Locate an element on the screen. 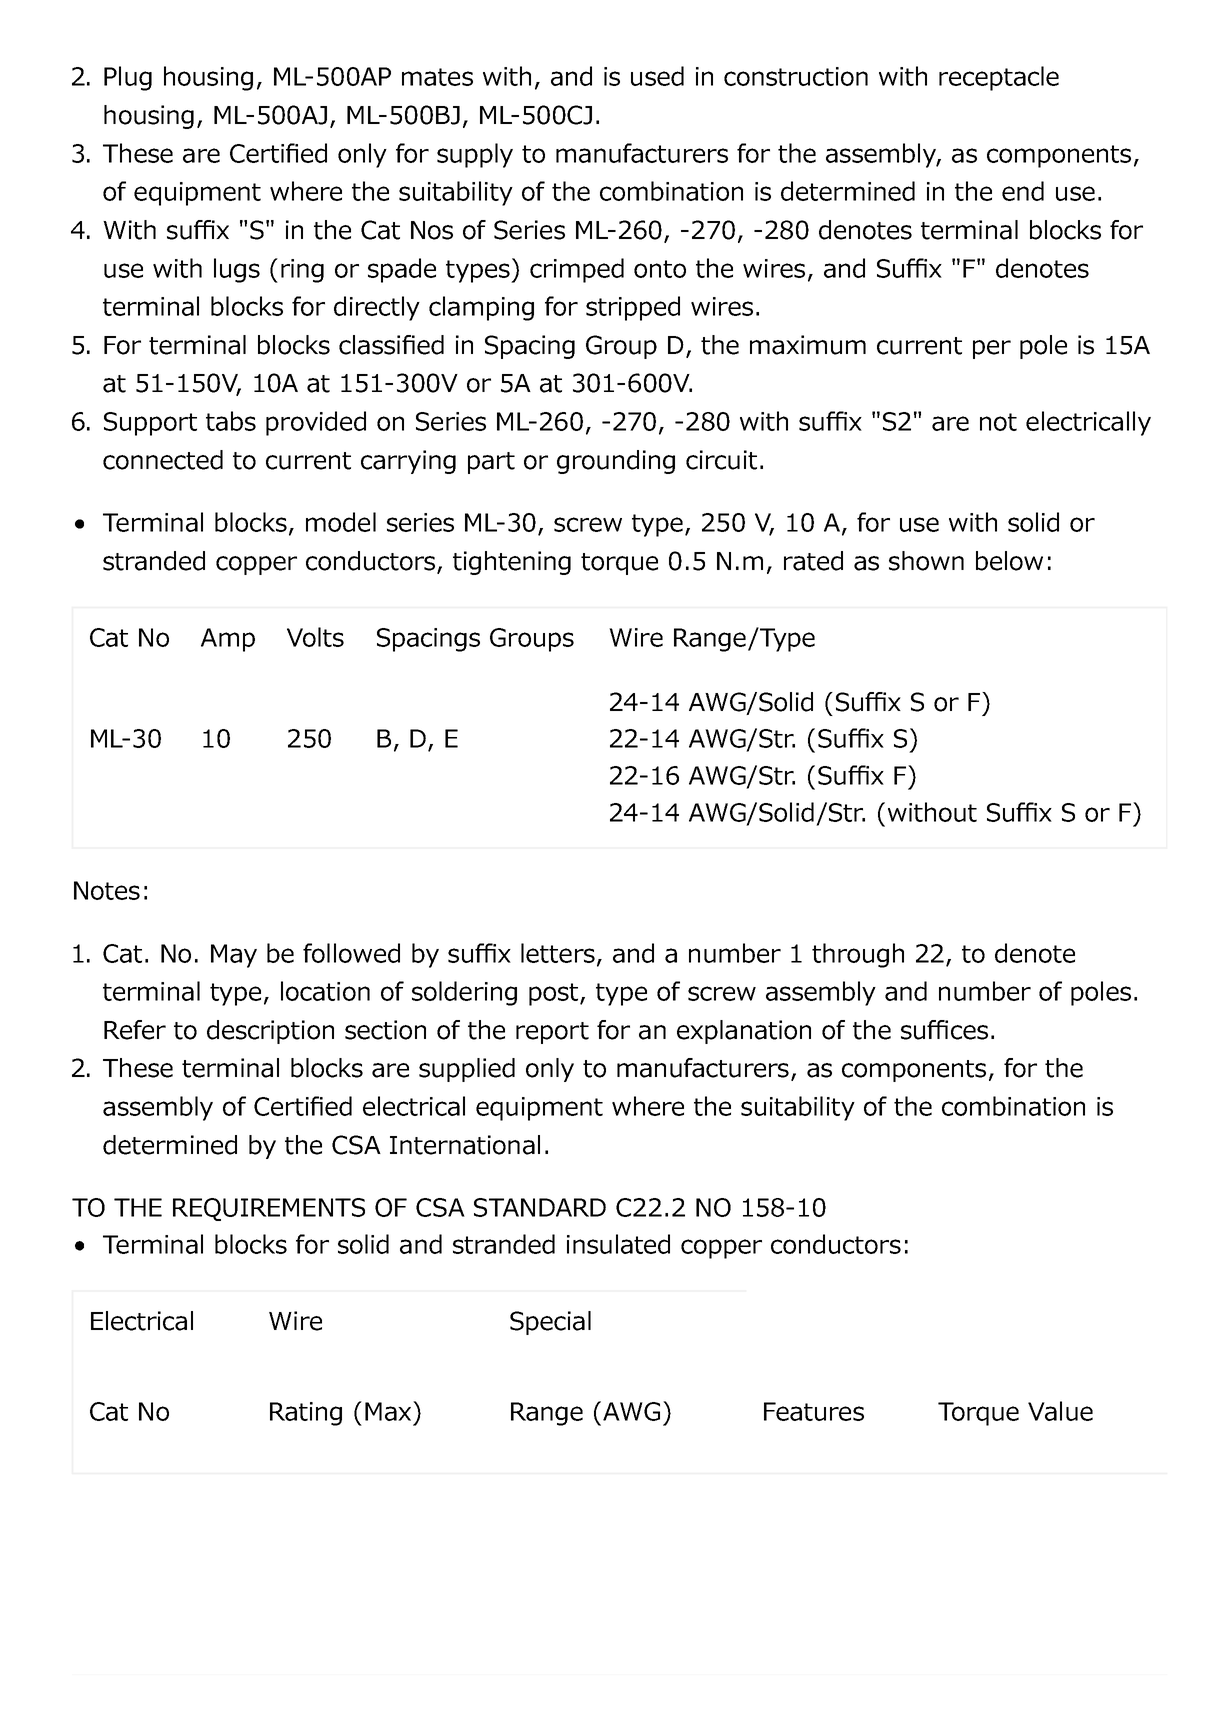  description is located at coordinates (270, 1032).
